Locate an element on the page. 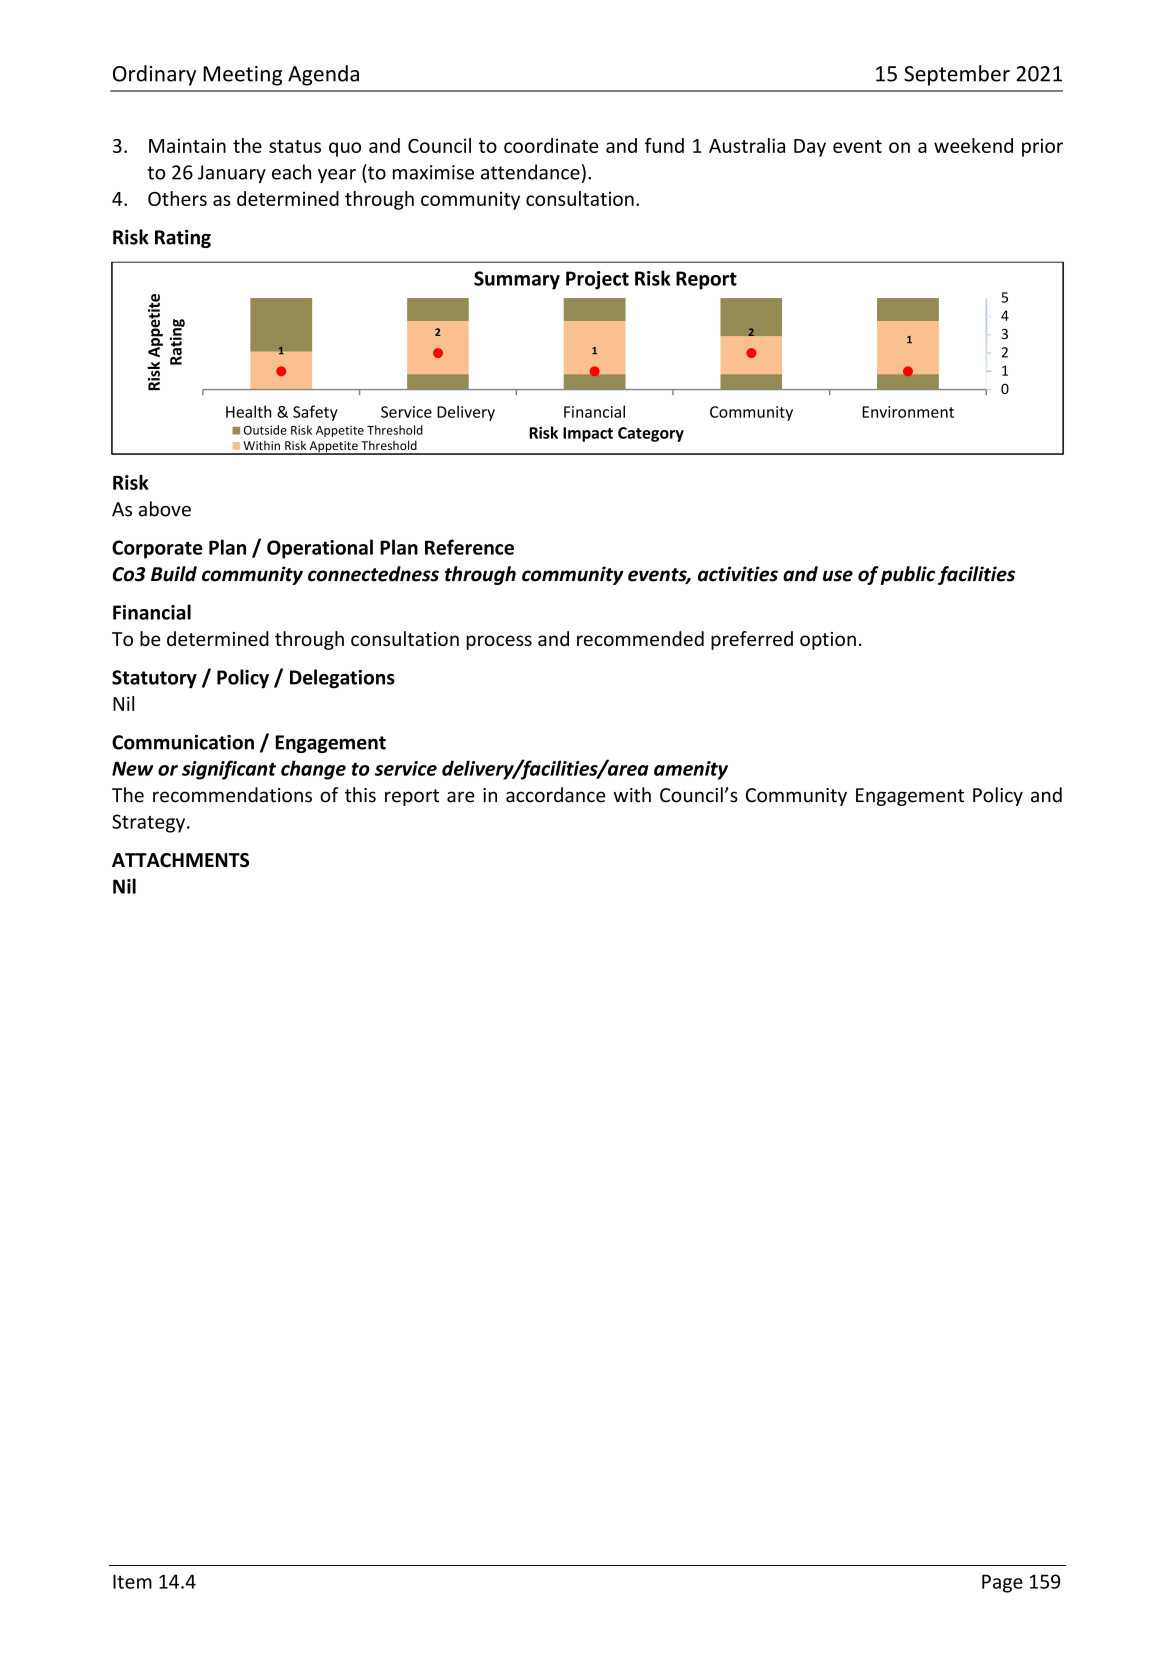  preferred is located at coordinates (752, 640).
